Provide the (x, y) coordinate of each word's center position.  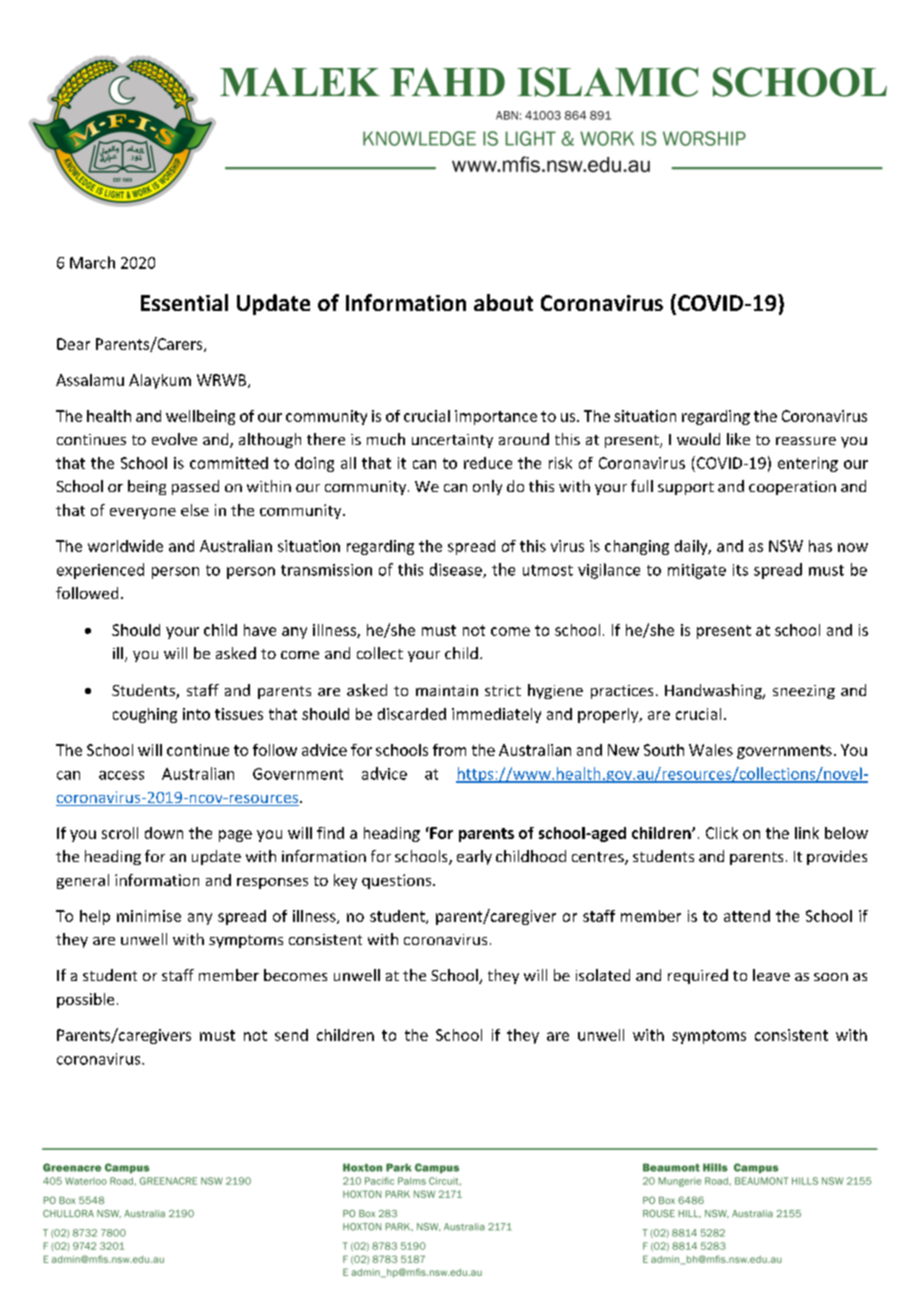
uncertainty (452, 441)
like (738, 439)
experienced (100, 571)
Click (722, 833)
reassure (806, 441)
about (503, 302)
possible (85, 1000)
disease (457, 570)
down (164, 833)
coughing (145, 715)
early (474, 857)
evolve (174, 439)
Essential (184, 302)
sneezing (804, 692)
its (740, 570)
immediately (496, 715)
